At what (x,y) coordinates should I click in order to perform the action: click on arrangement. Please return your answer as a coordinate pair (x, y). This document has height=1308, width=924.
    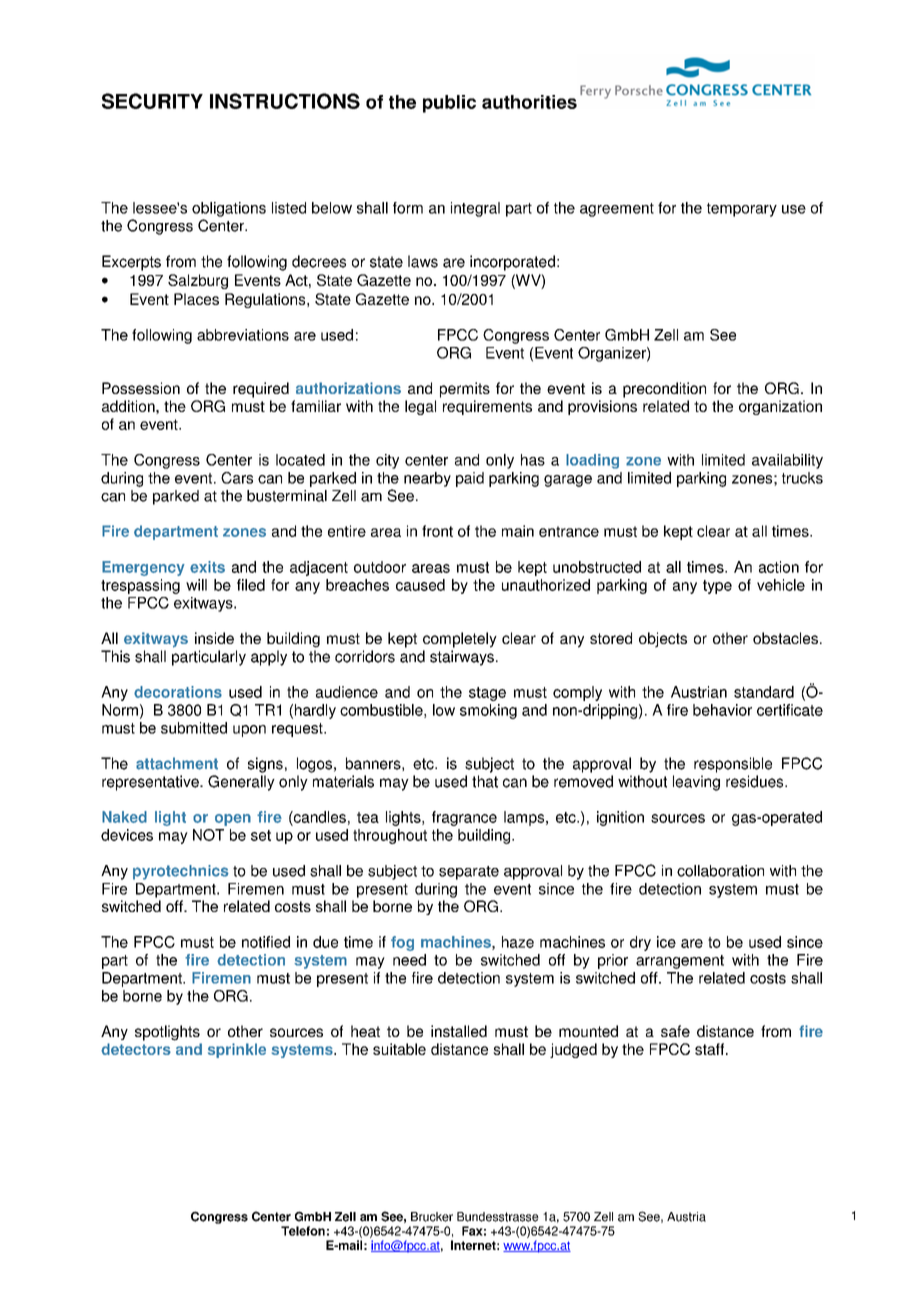
    Looking at the image, I should click on (680, 962).
